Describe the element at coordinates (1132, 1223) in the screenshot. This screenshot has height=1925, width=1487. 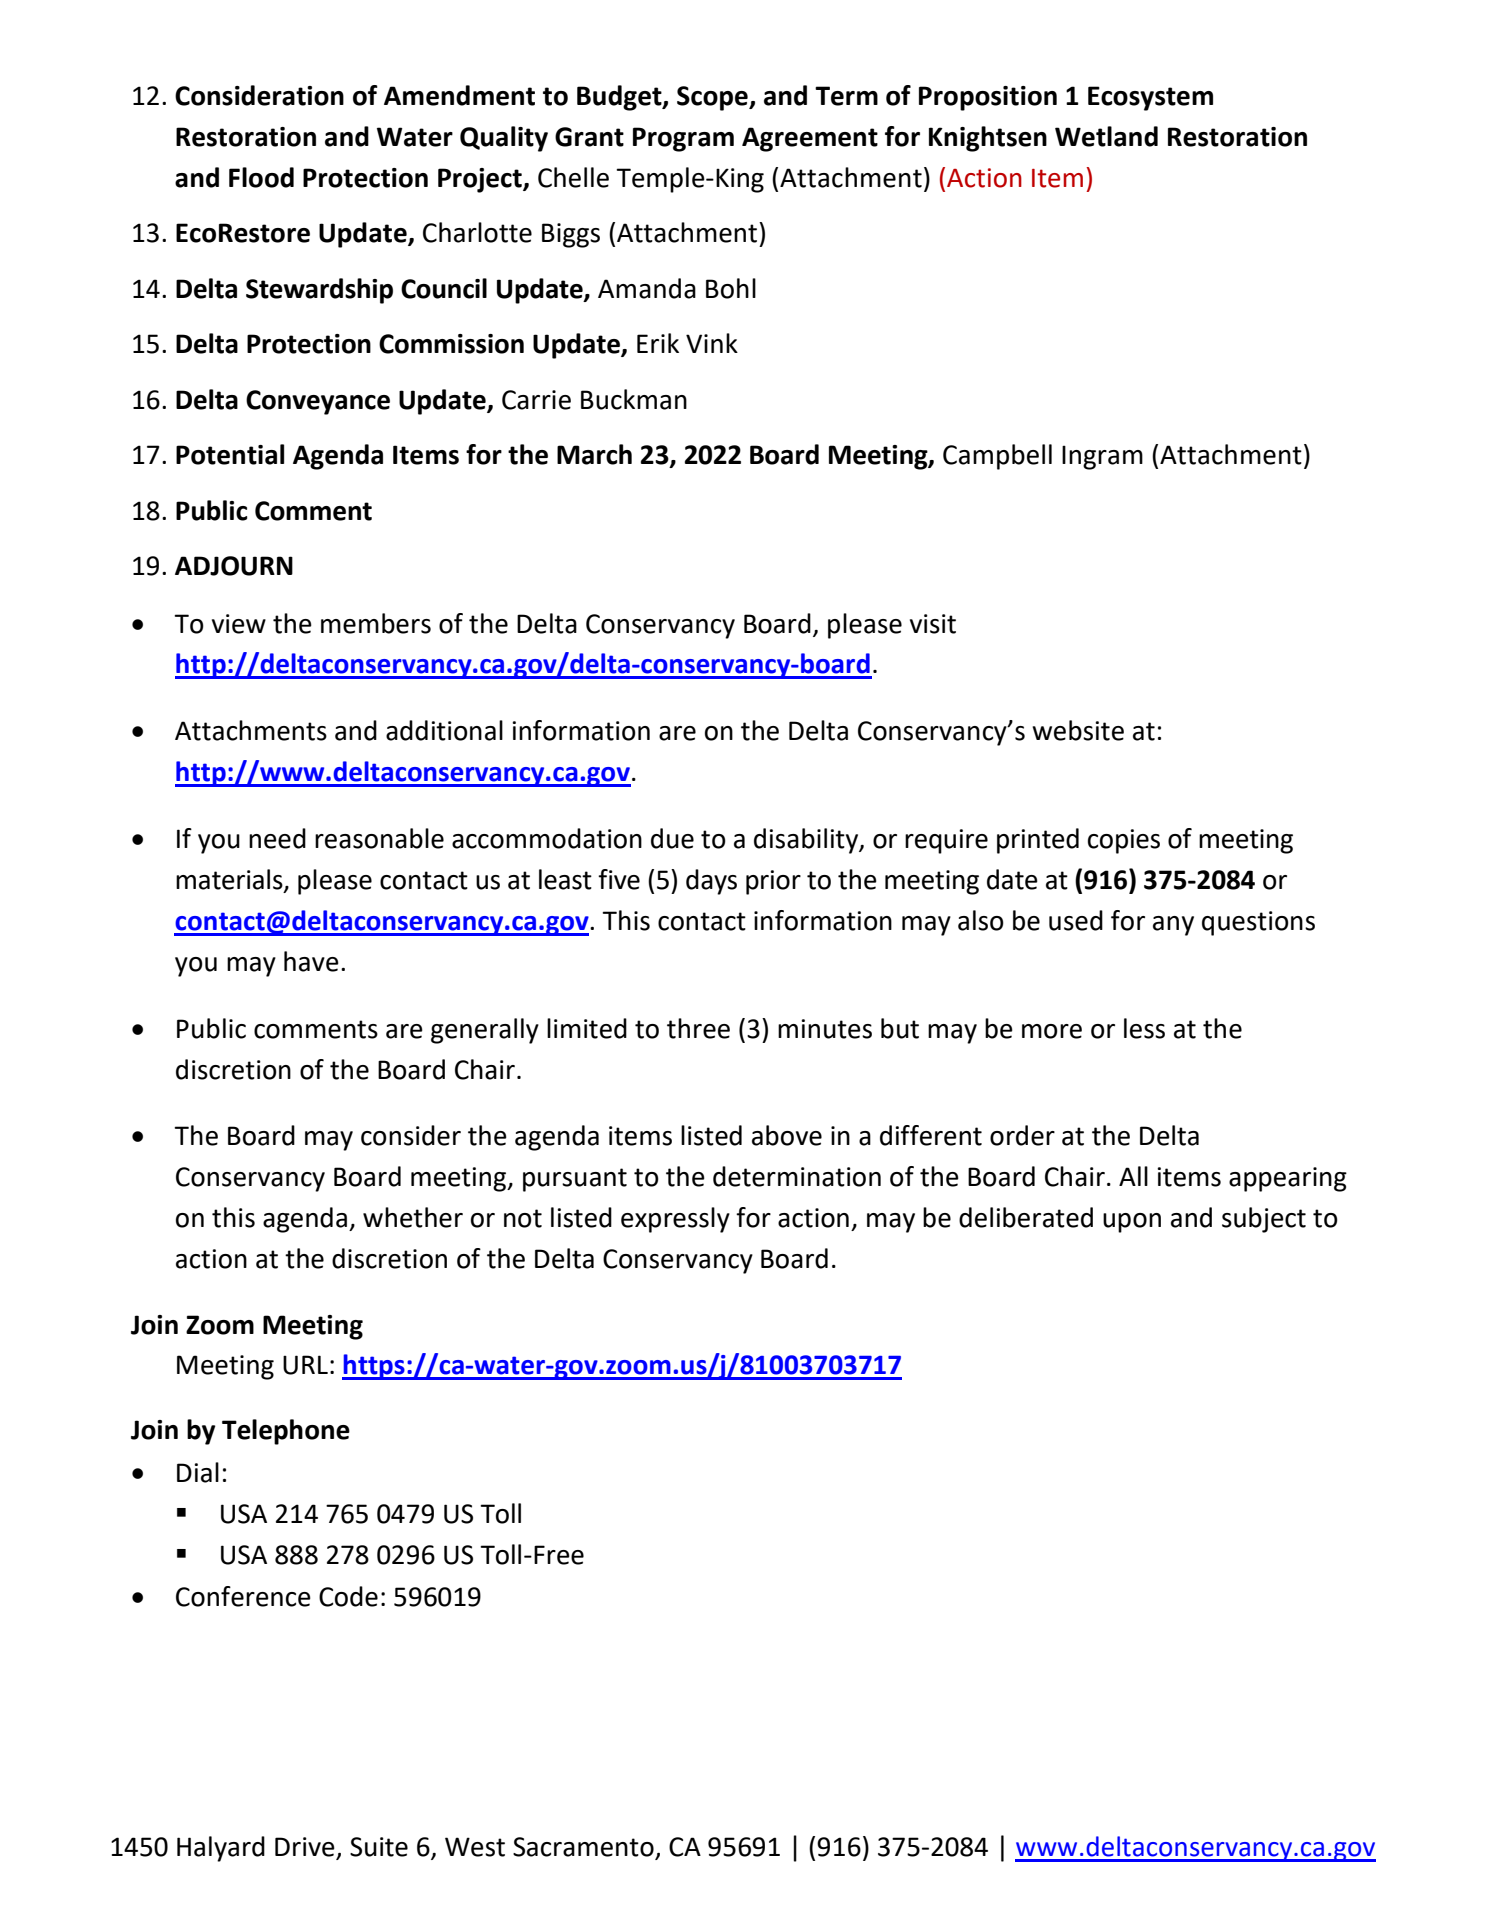
I see `upon` at that location.
